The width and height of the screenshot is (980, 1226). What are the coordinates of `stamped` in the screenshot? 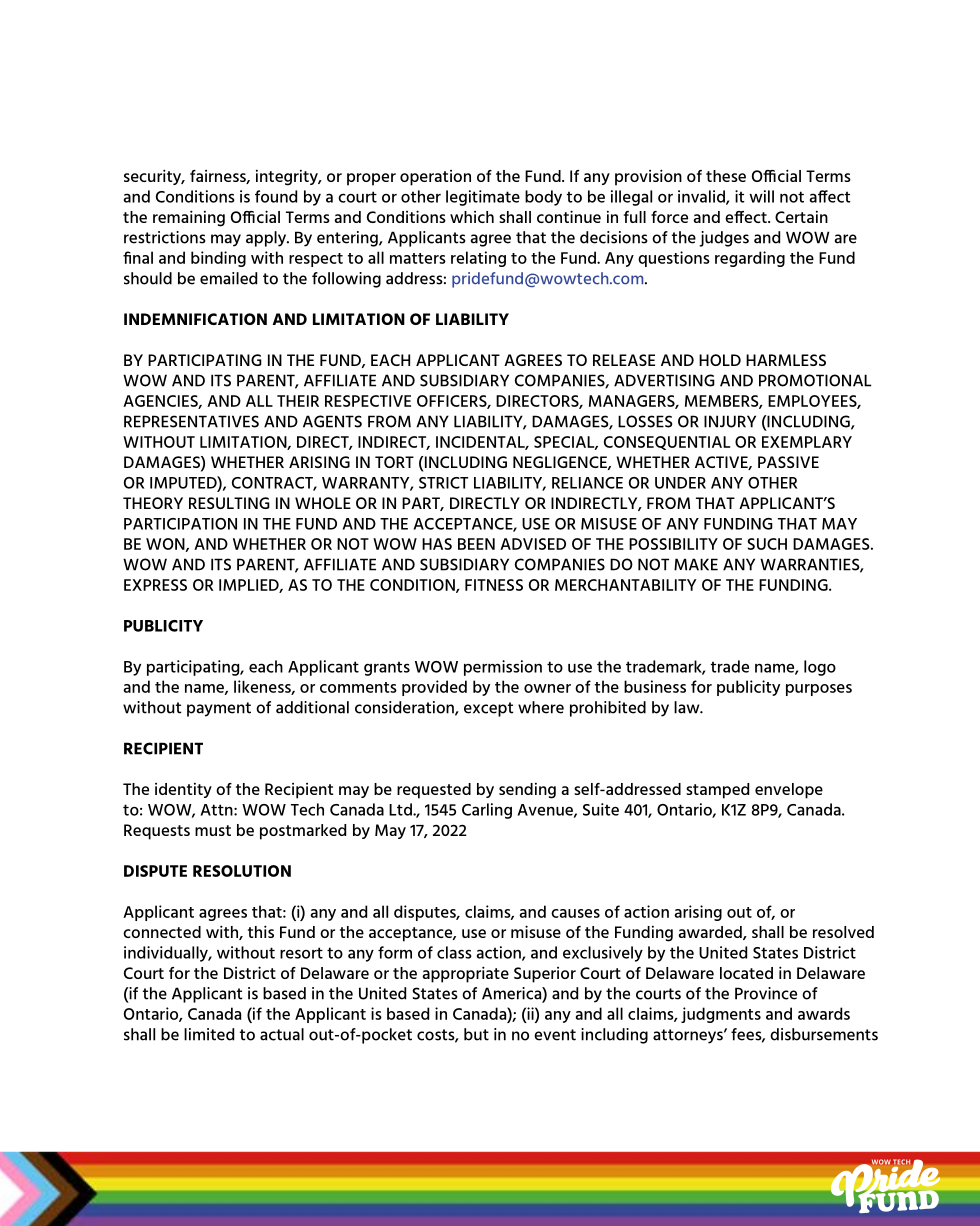 It's located at (717, 791).
